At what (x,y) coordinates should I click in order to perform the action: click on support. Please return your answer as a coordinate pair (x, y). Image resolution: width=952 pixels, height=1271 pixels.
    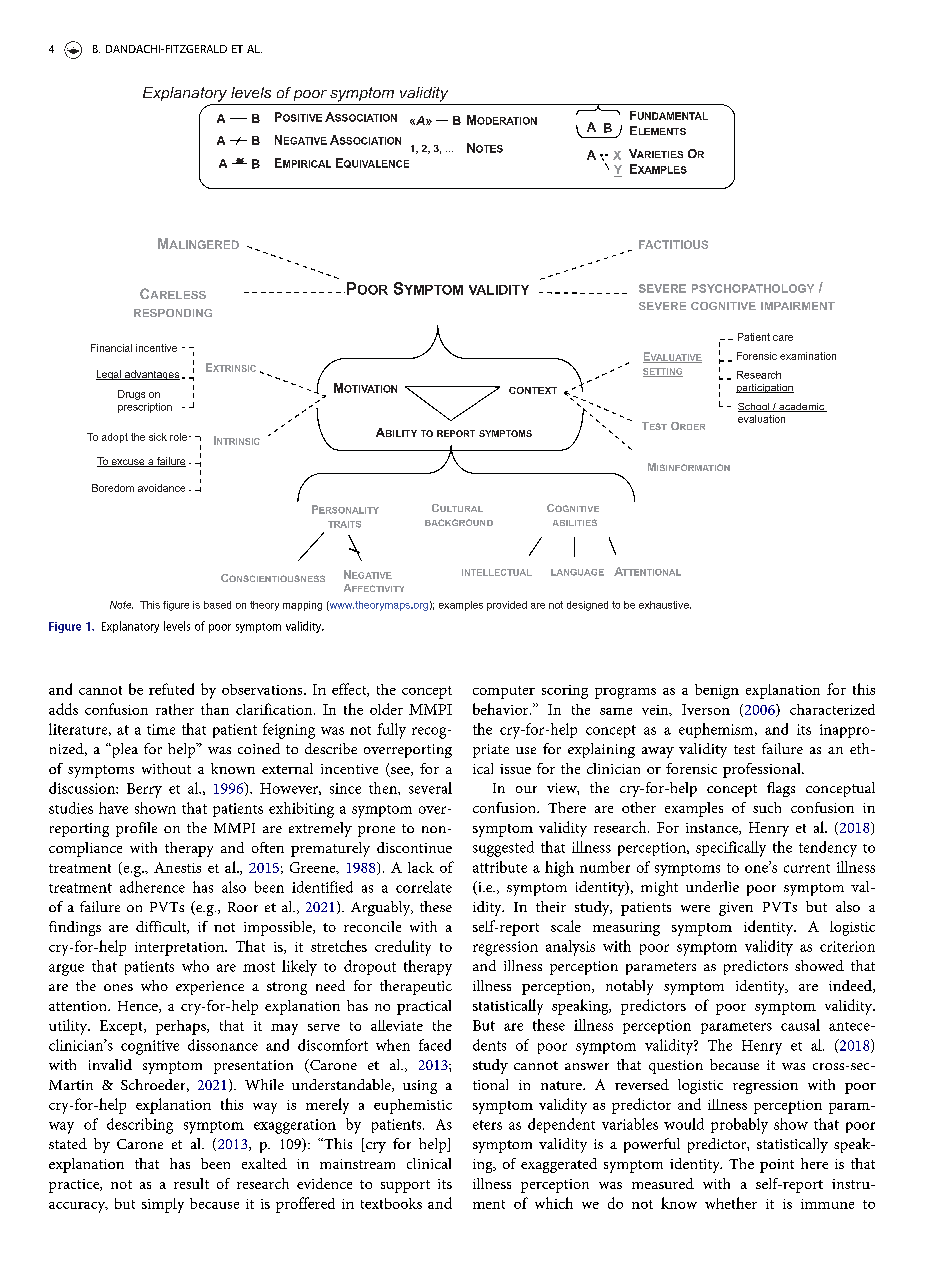
    Looking at the image, I should click on (405, 1186).
